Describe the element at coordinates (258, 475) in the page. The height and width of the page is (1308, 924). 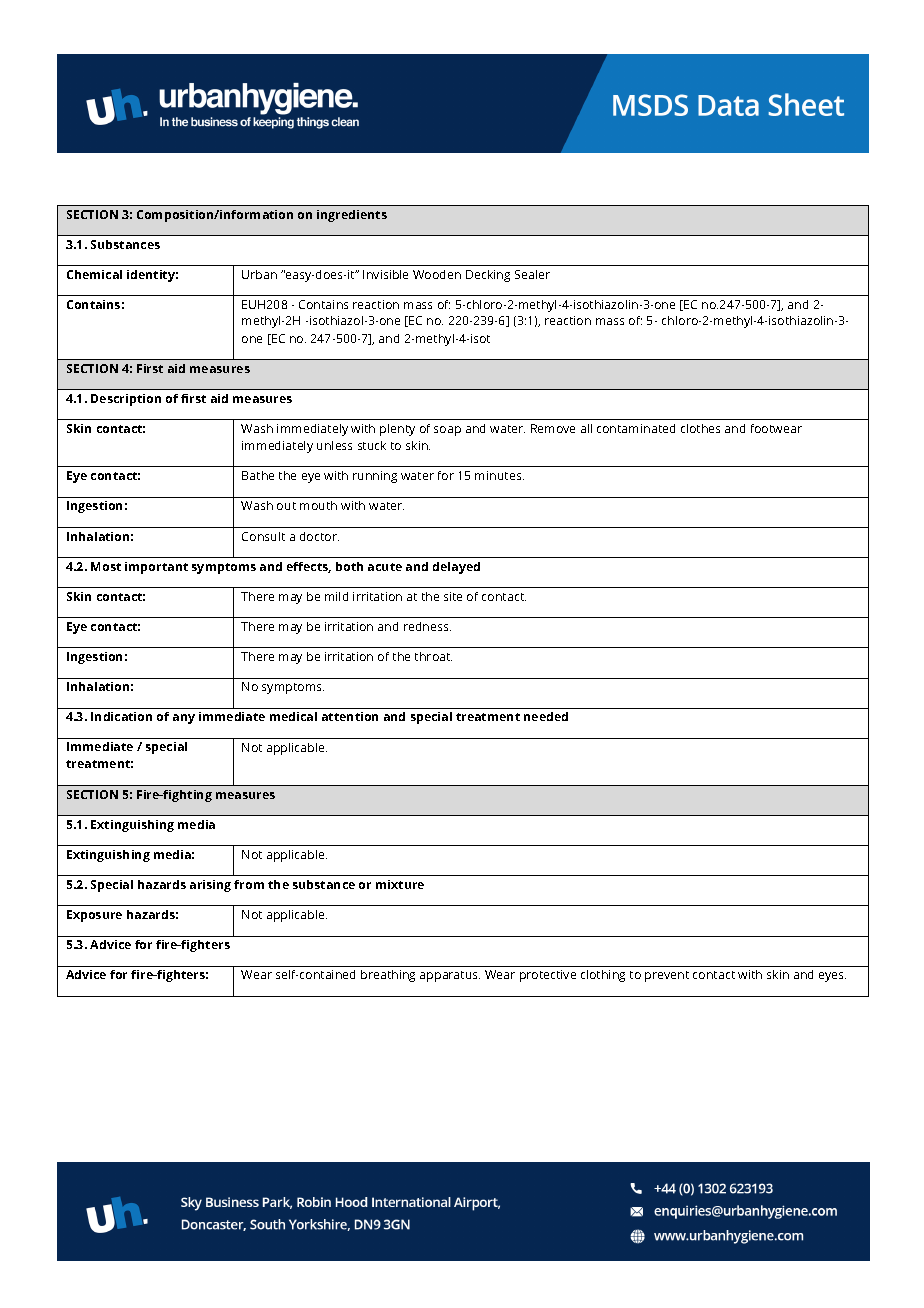
I see `Bathe` at that location.
